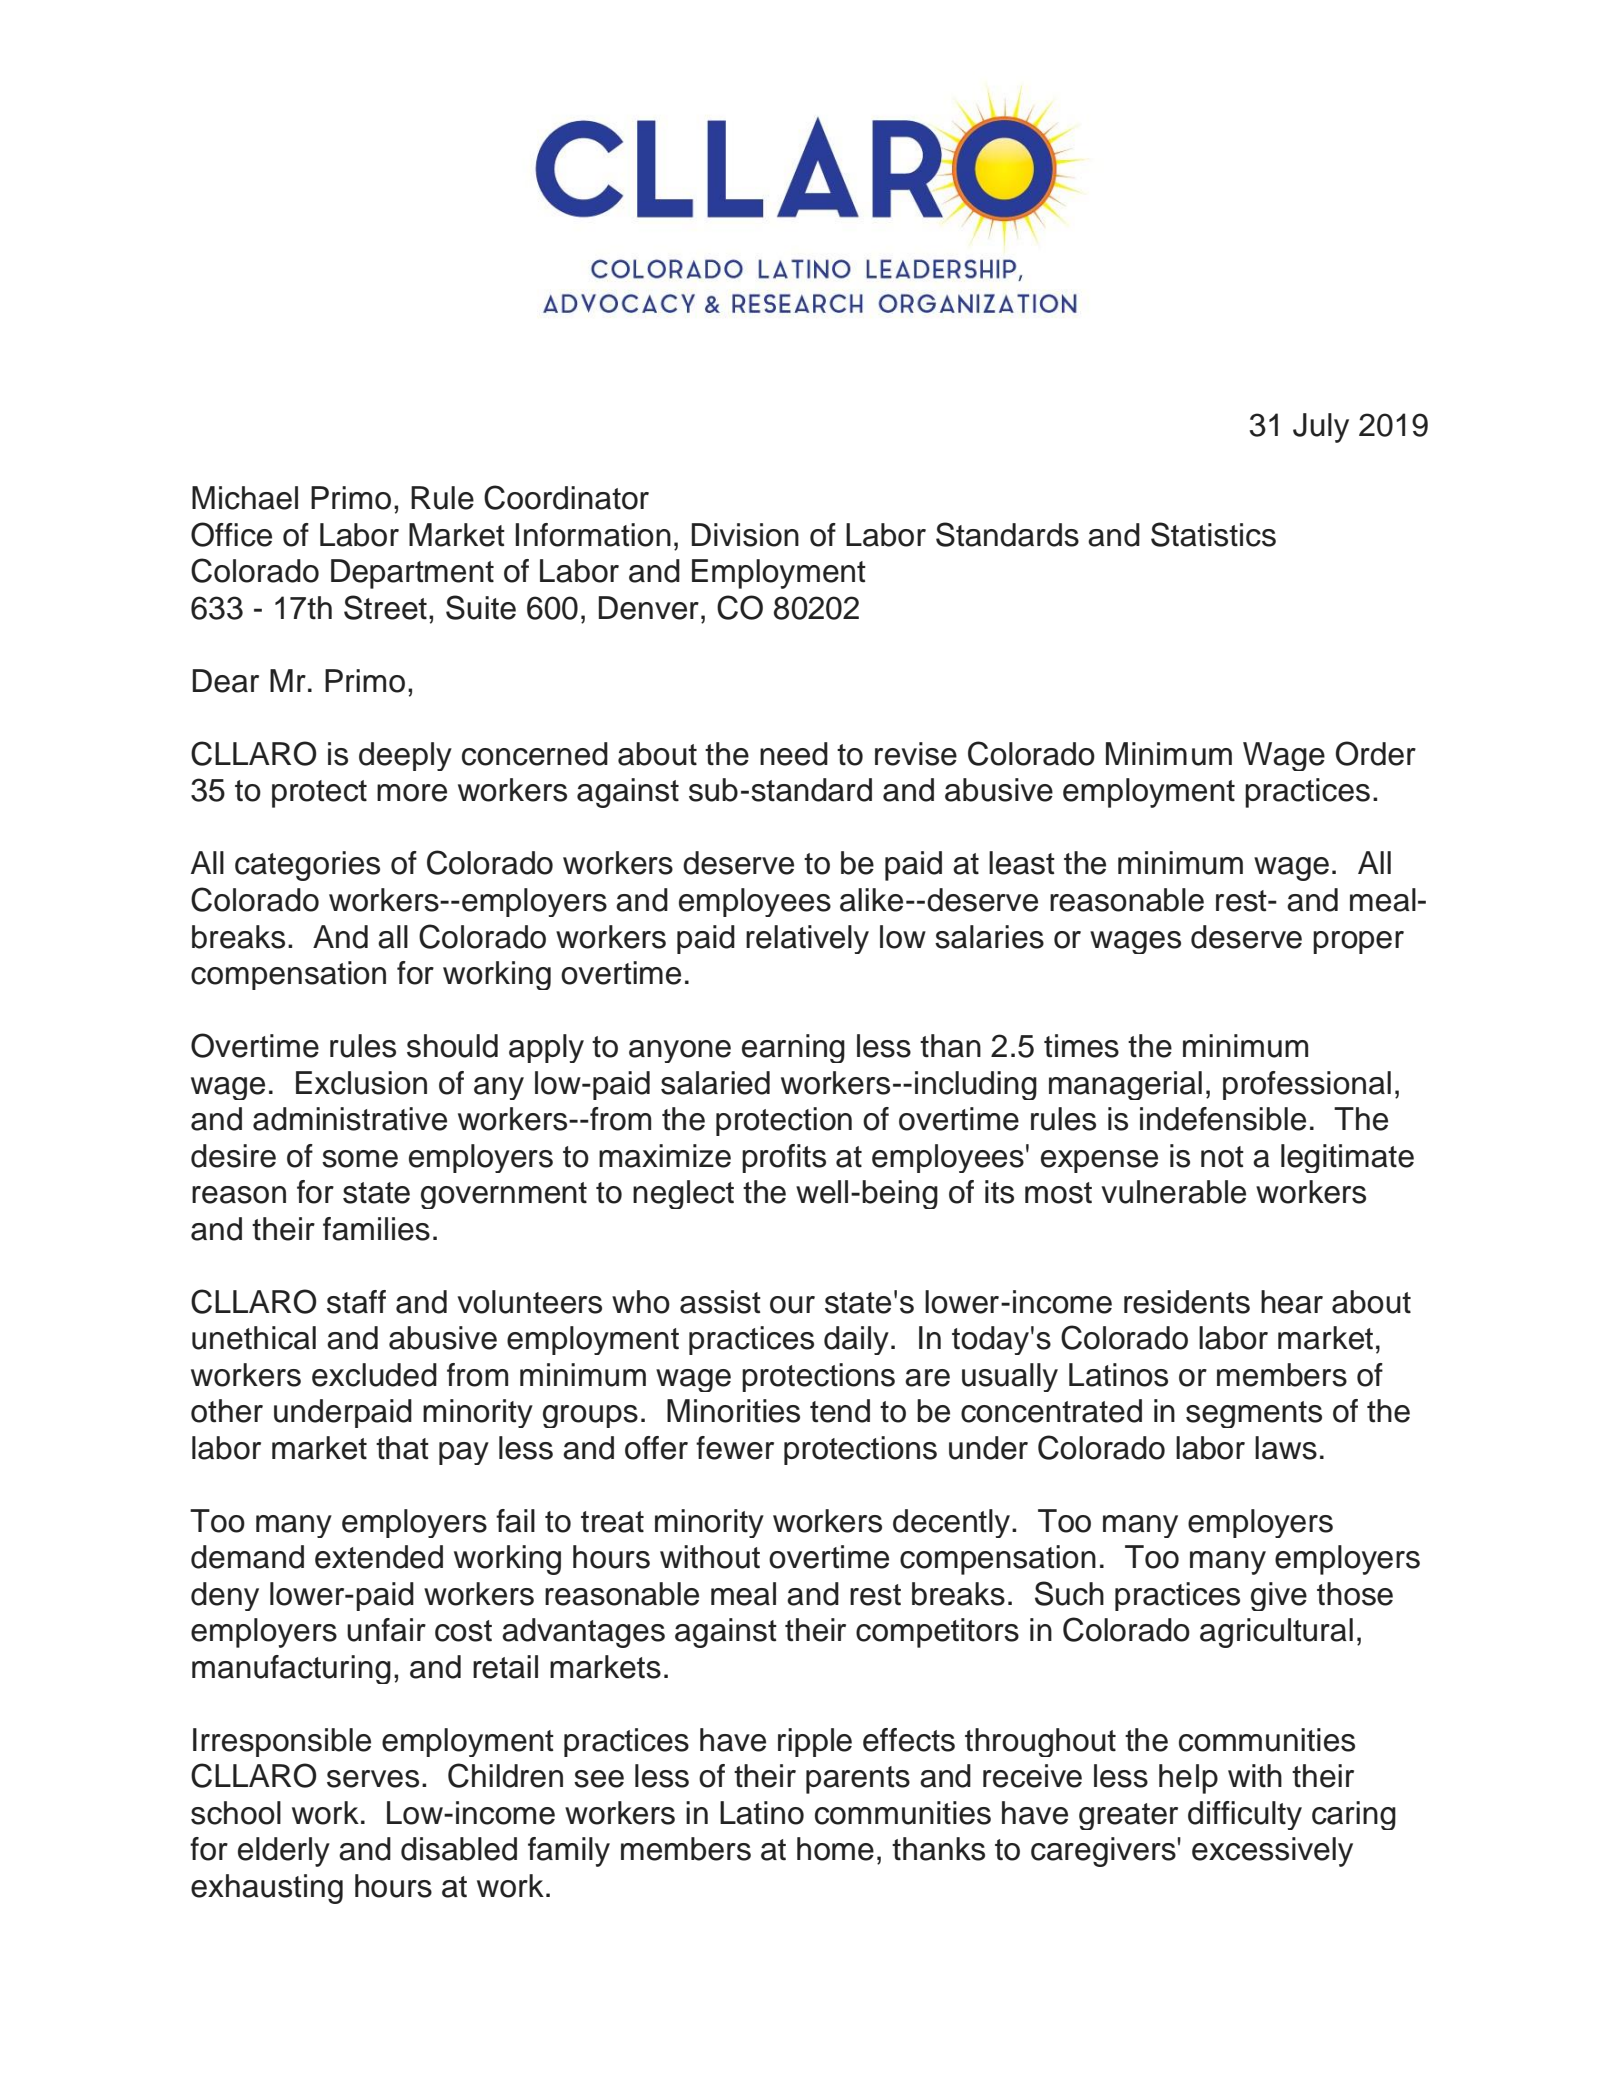 The image size is (1619, 2095). What do you see at coordinates (1213, 534) in the screenshot?
I see `Statistics` at bounding box center [1213, 534].
